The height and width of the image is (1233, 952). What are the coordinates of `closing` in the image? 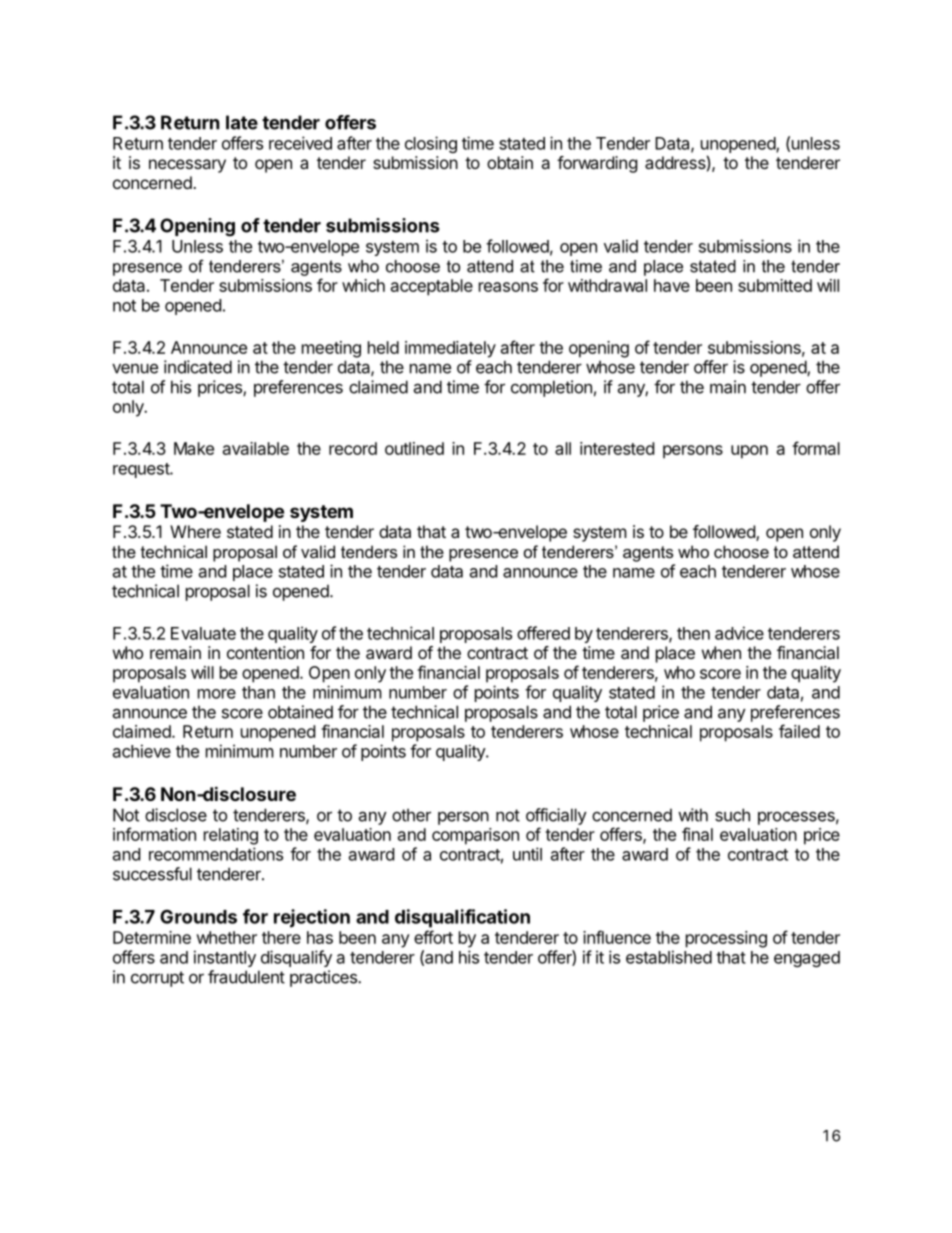 It's located at (431, 144).
